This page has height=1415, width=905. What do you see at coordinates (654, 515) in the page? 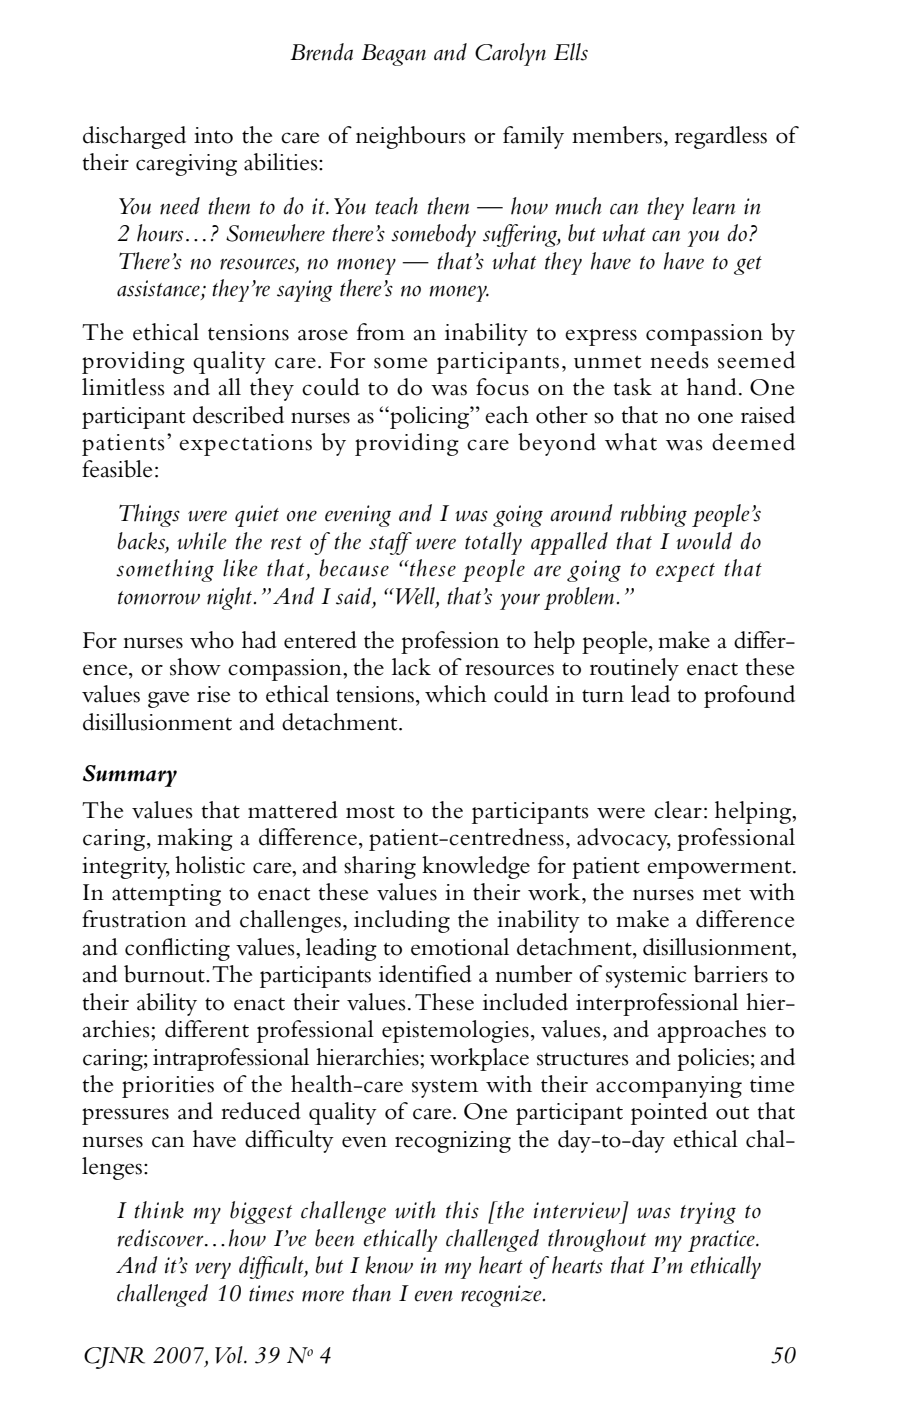
I see `rubbing` at bounding box center [654, 515].
